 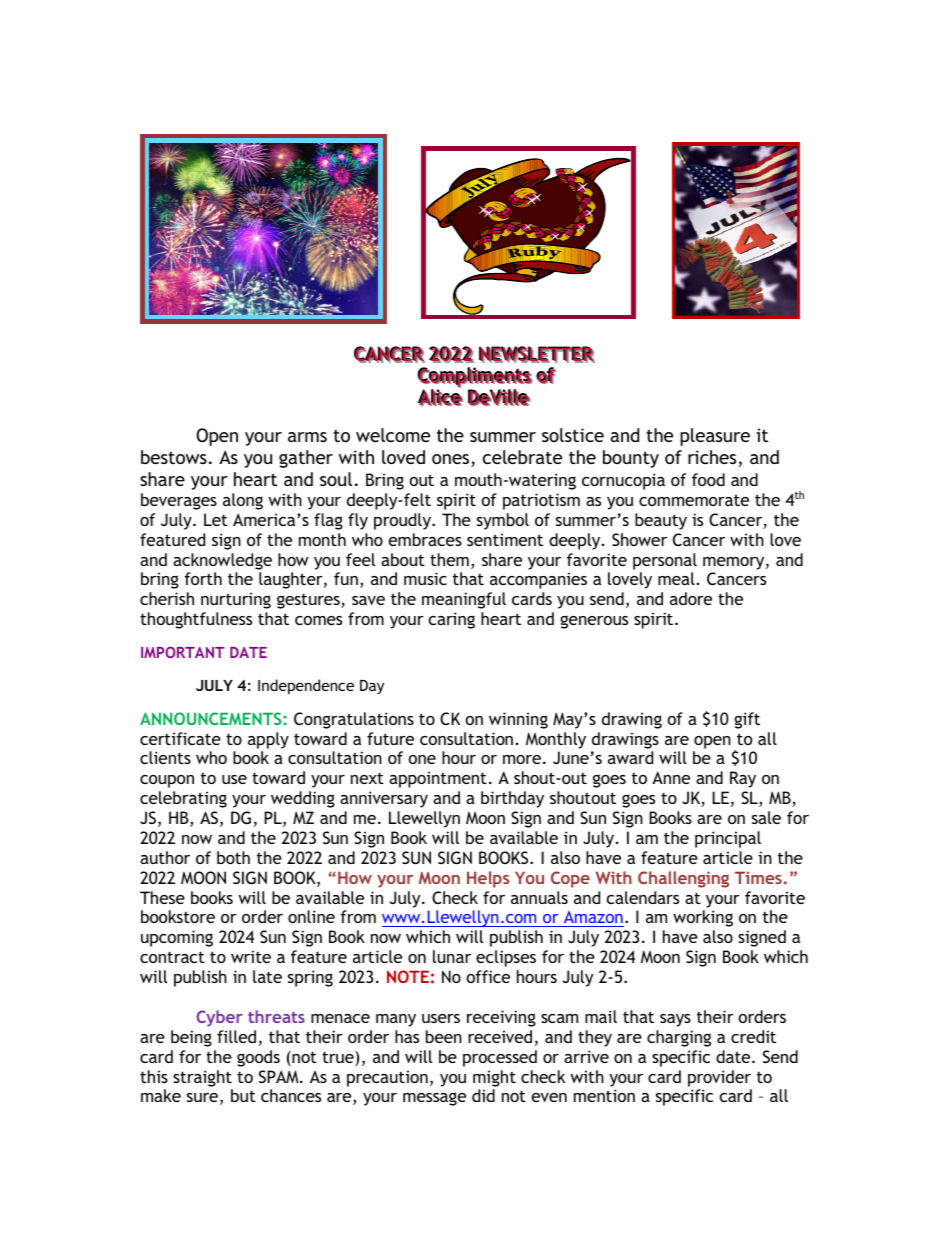 What do you see at coordinates (452, 620) in the screenshot?
I see `caring` at bounding box center [452, 620].
